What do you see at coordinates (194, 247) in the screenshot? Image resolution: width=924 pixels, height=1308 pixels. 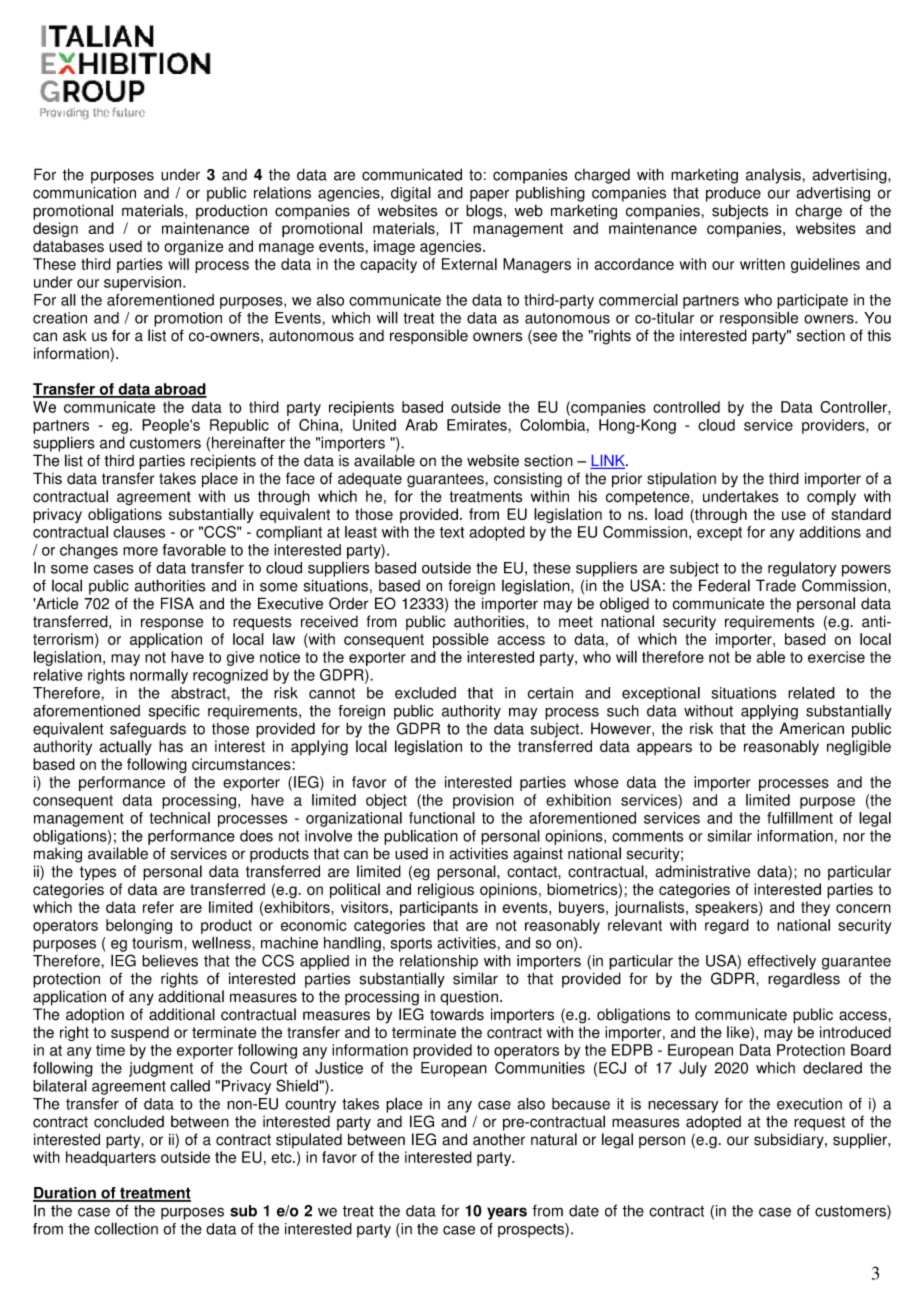 I see `organize` at bounding box center [194, 247].
